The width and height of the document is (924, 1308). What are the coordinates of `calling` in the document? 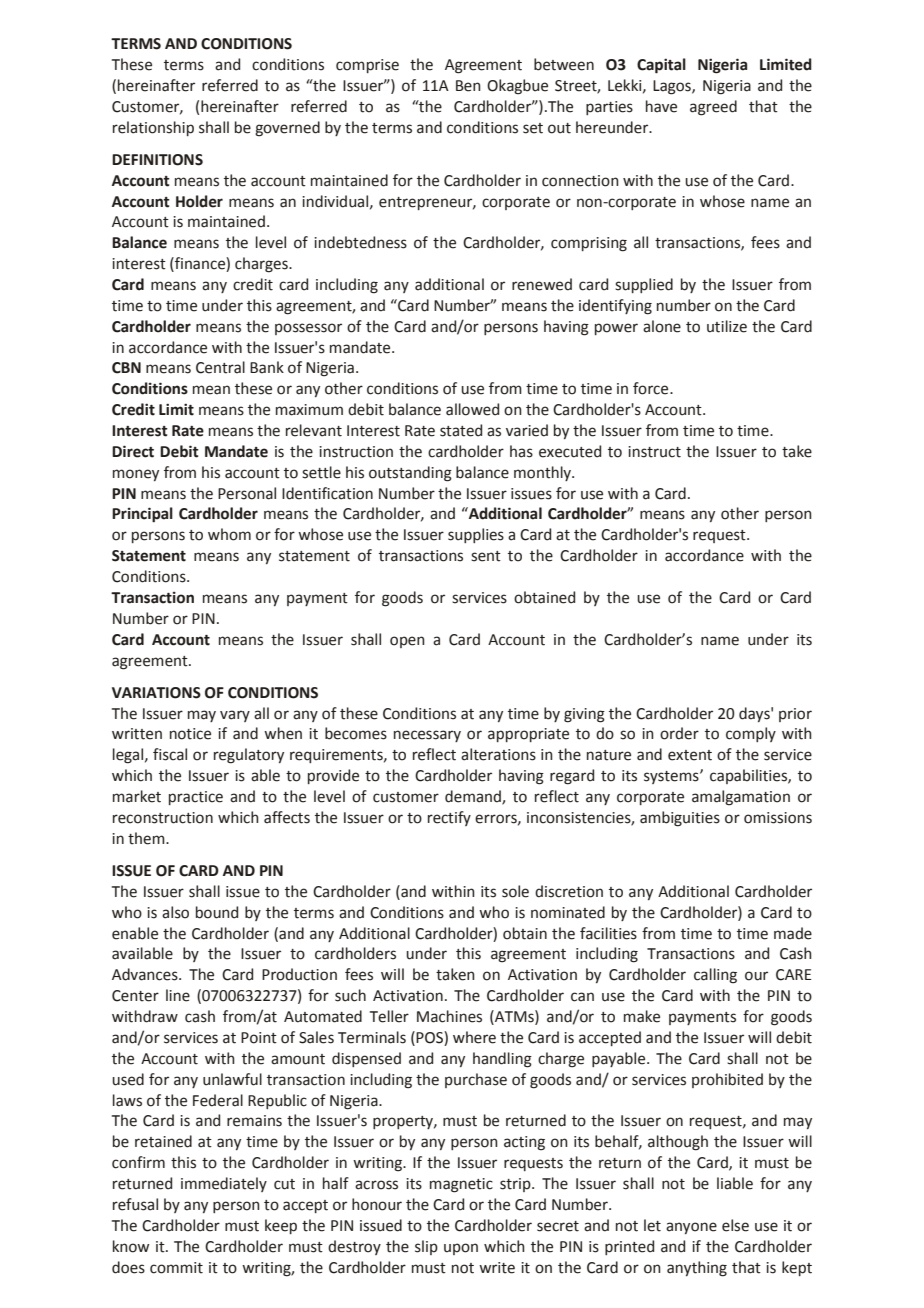 It's located at (715, 976).
